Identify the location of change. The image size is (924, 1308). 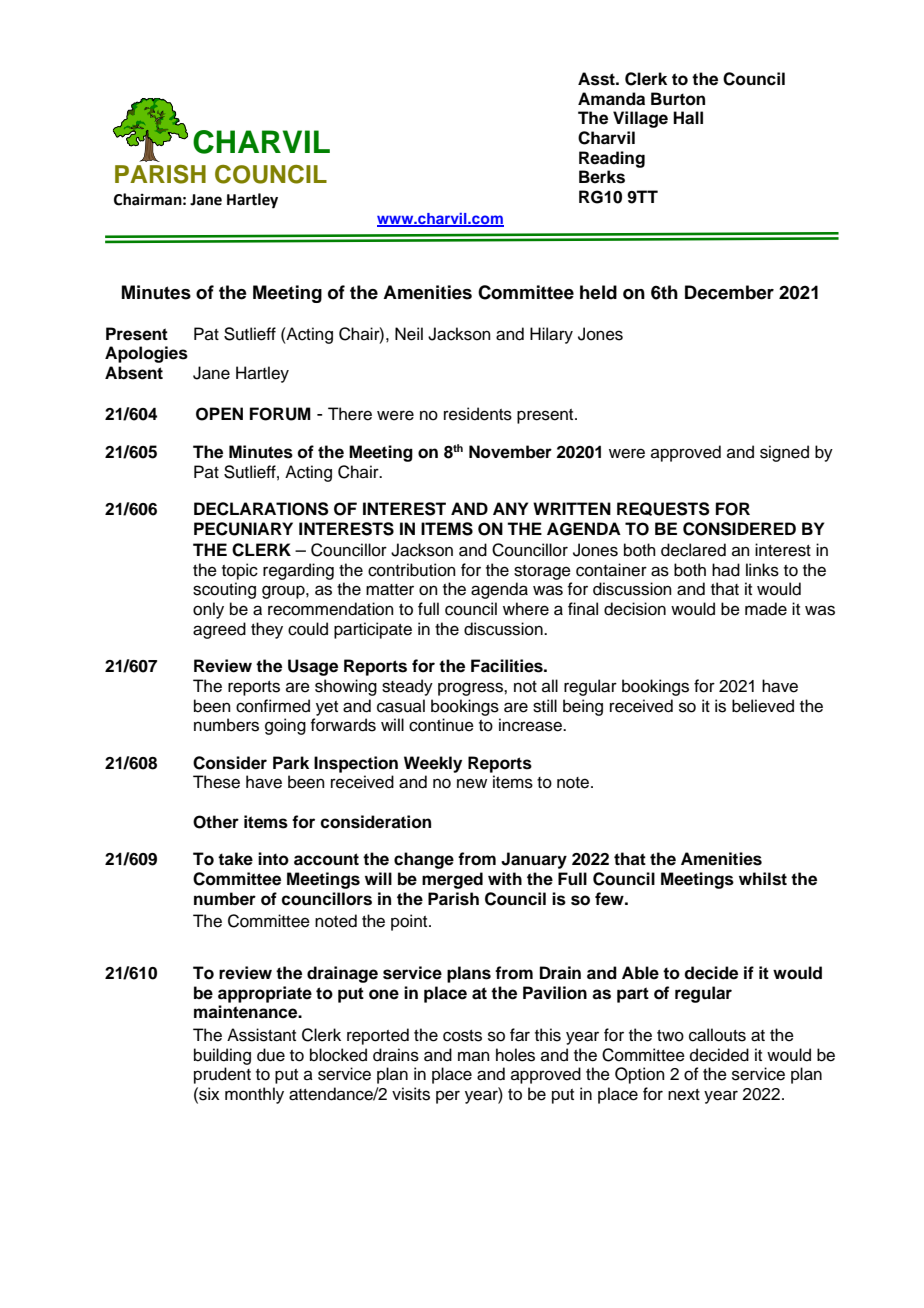
(424, 860).
